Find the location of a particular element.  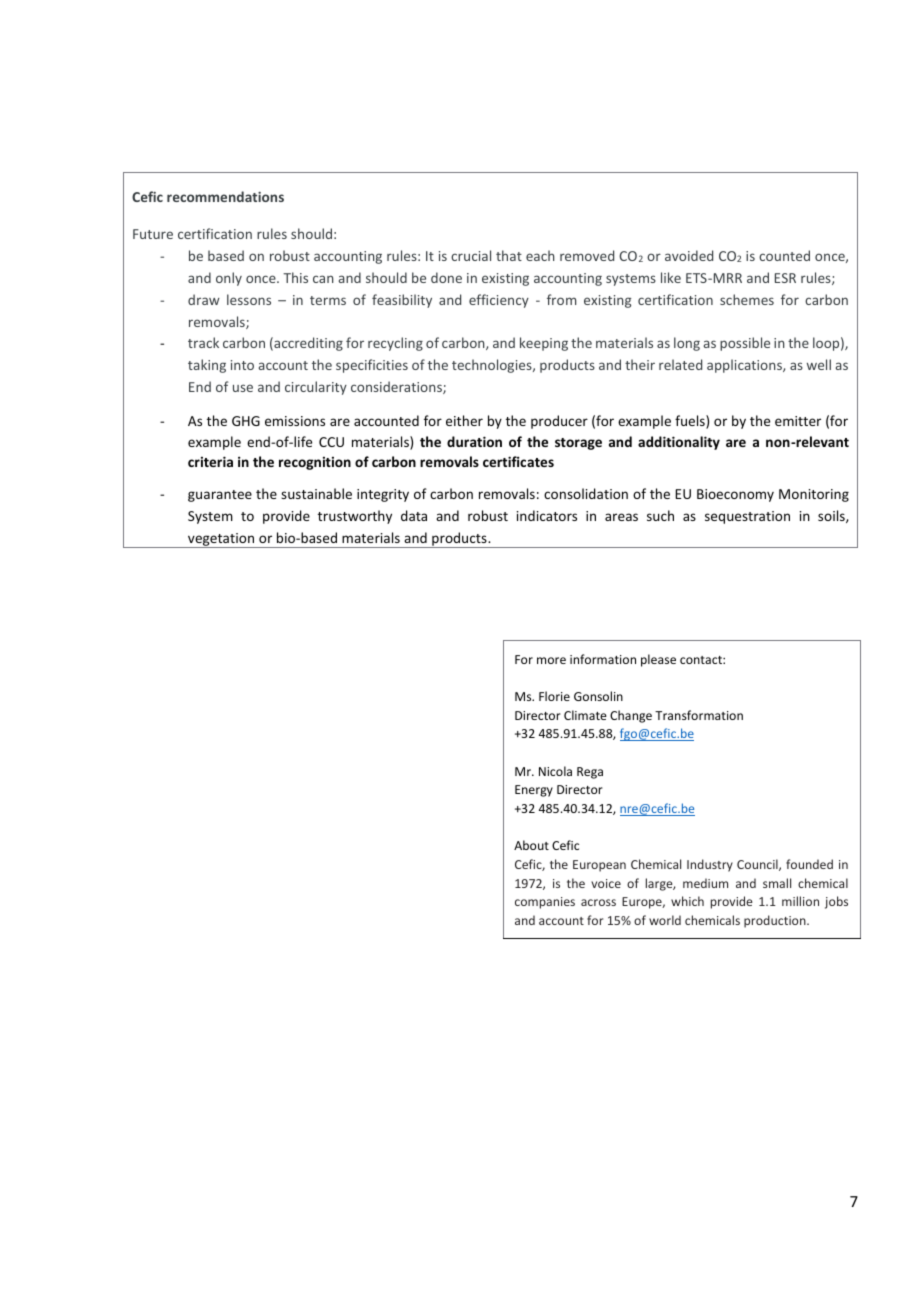

vegetation is located at coordinates (221, 540).
